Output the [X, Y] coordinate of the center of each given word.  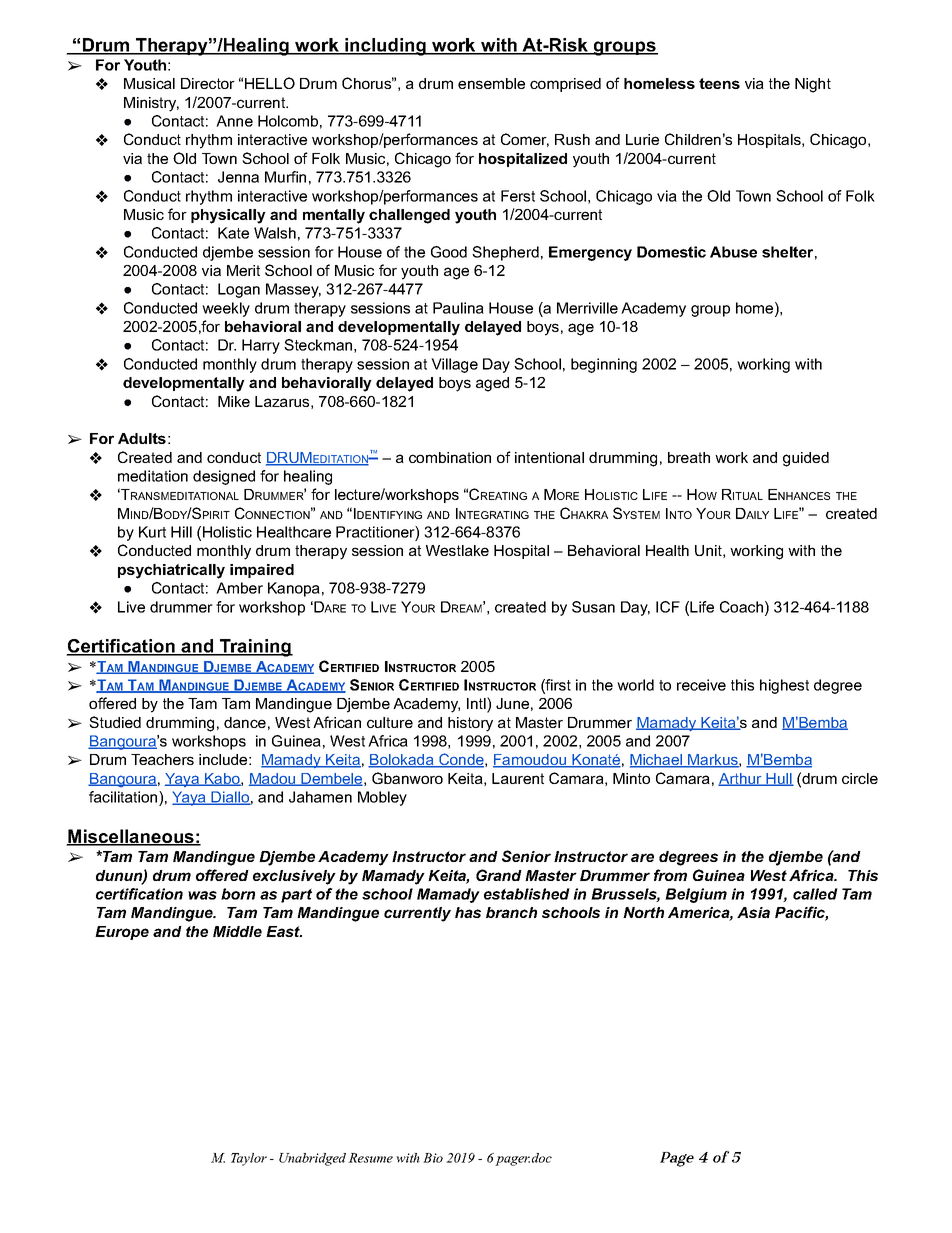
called [815, 894]
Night [813, 85]
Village [454, 365]
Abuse [733, 252]
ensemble [491, 83]
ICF [668, 607]
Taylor [249, 1159]
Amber [239, 588]
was [202, 895]
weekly [226, 309]
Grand [499, 875]
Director [208, 83]
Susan [593, 607]
